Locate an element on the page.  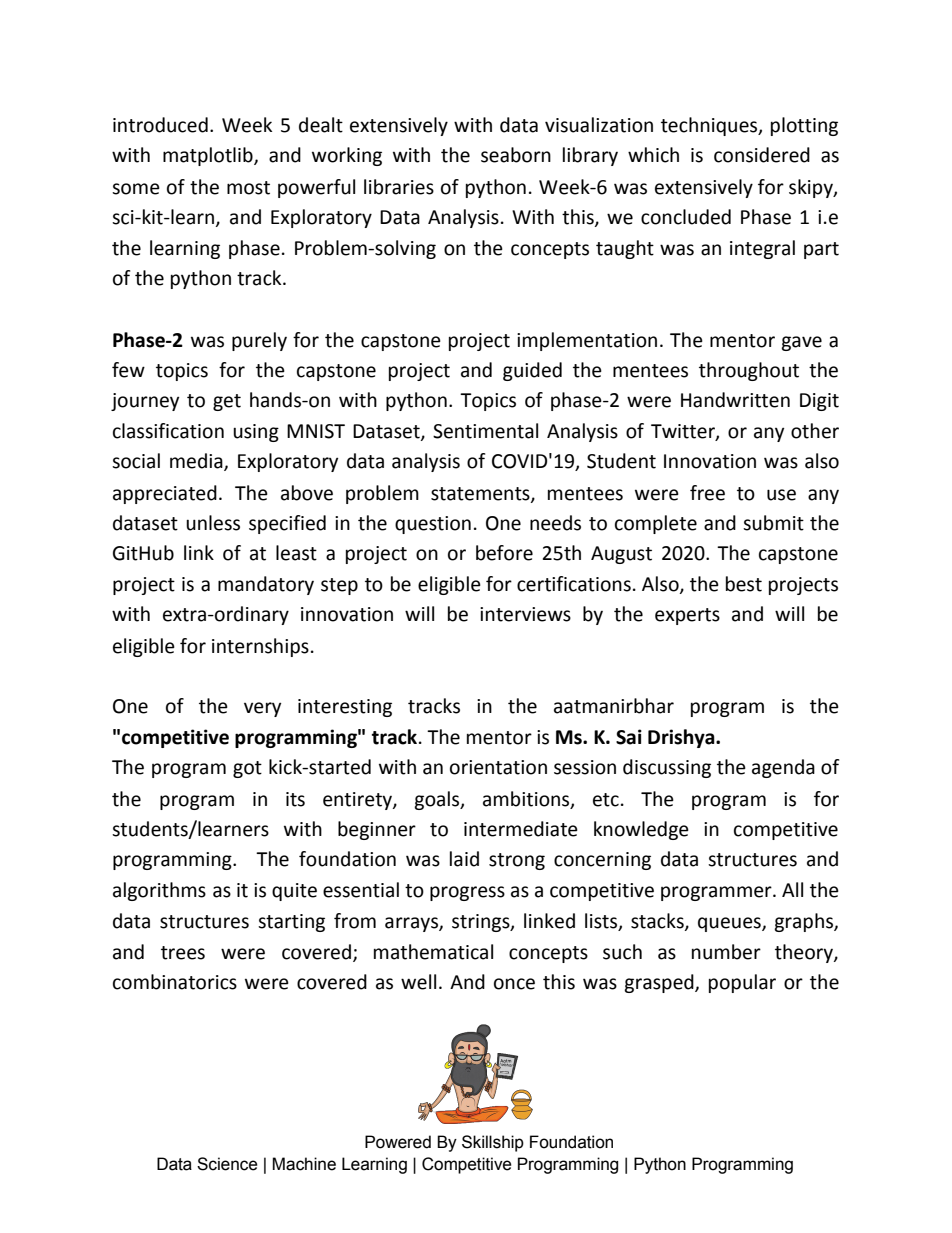
progress is located at coordinates (467, 893).
